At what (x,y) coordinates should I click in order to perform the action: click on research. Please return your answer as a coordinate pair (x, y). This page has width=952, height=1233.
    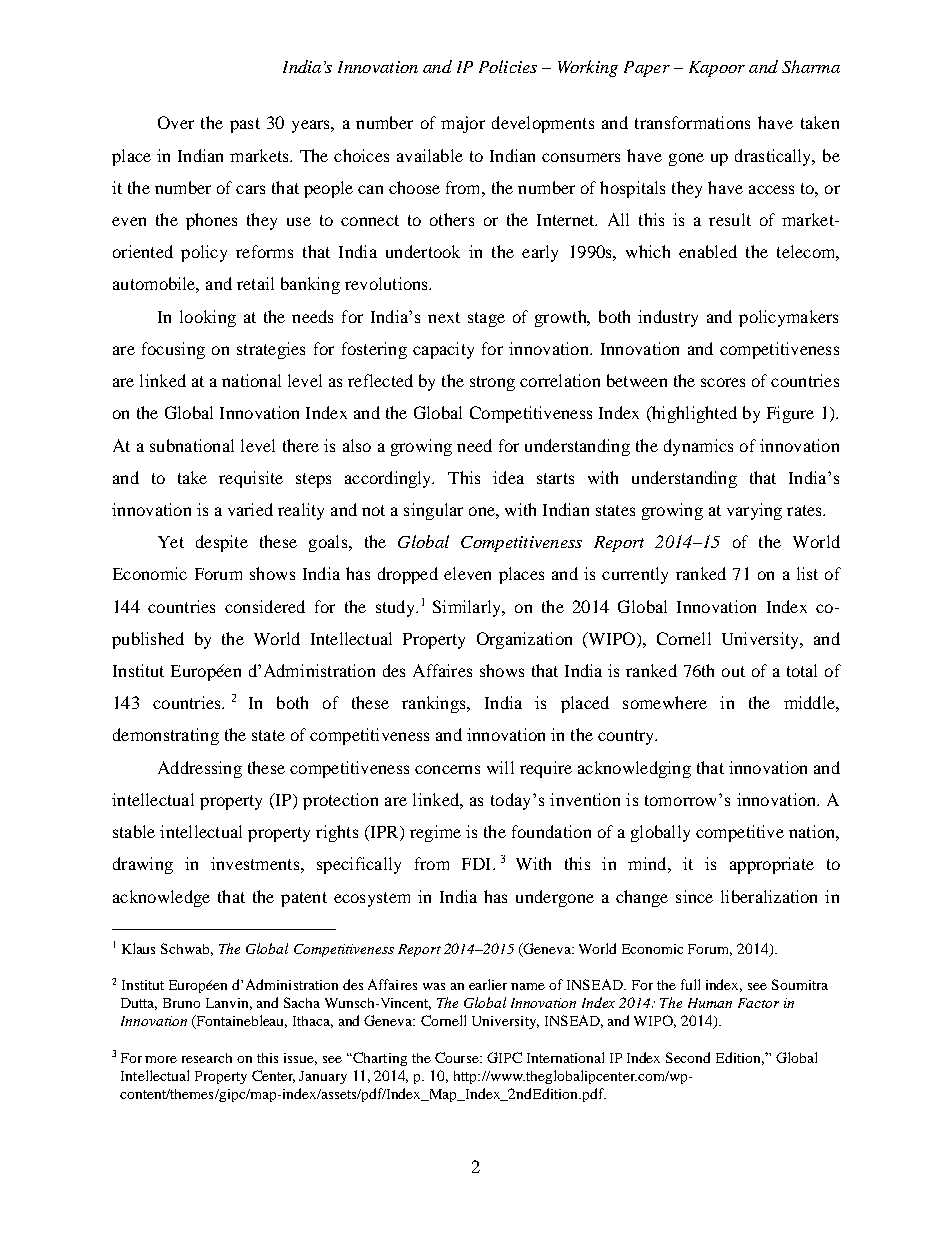
    Looking at the image, I should click on (207, 1058).
